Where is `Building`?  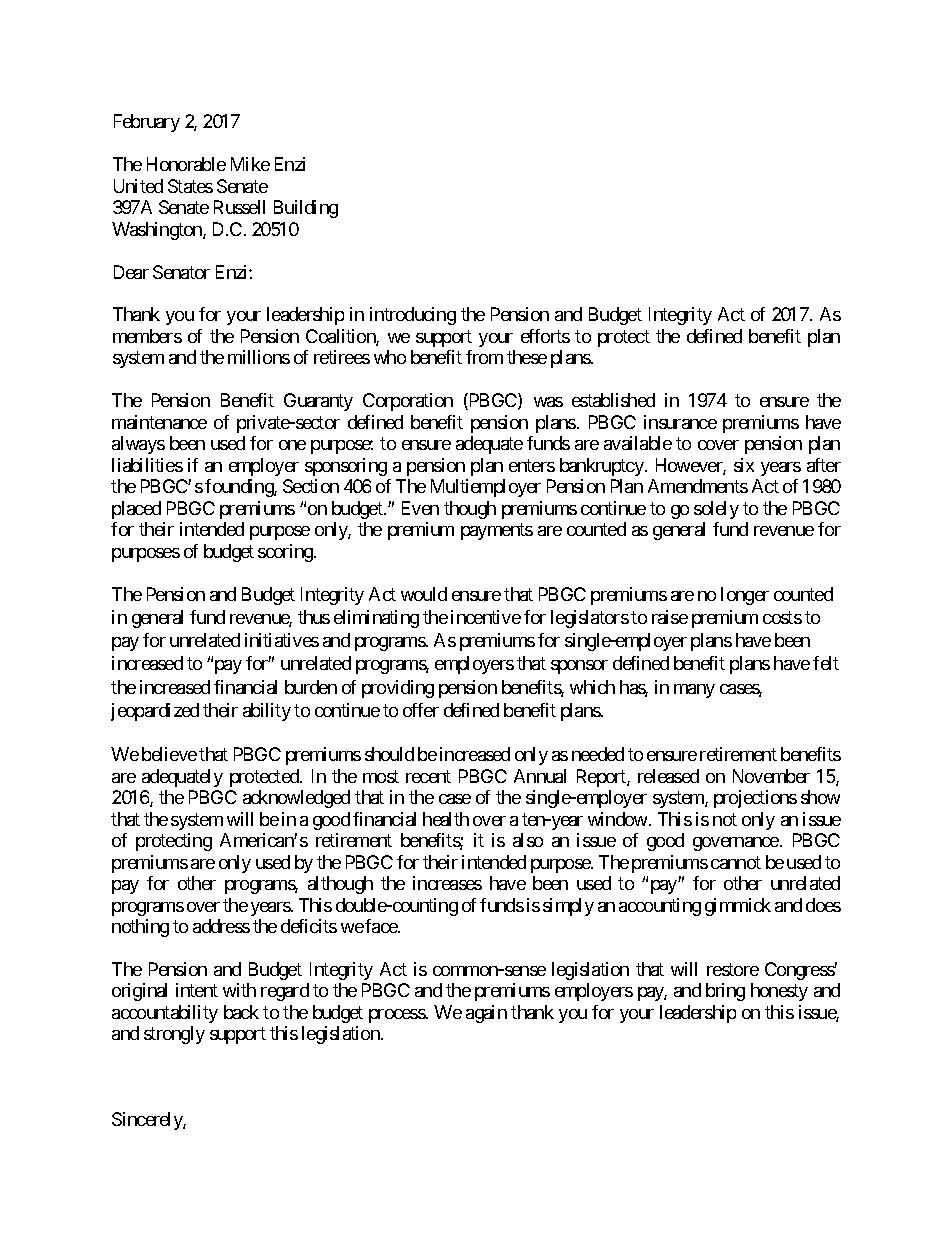 Building is located at coordinates (306, 209).
